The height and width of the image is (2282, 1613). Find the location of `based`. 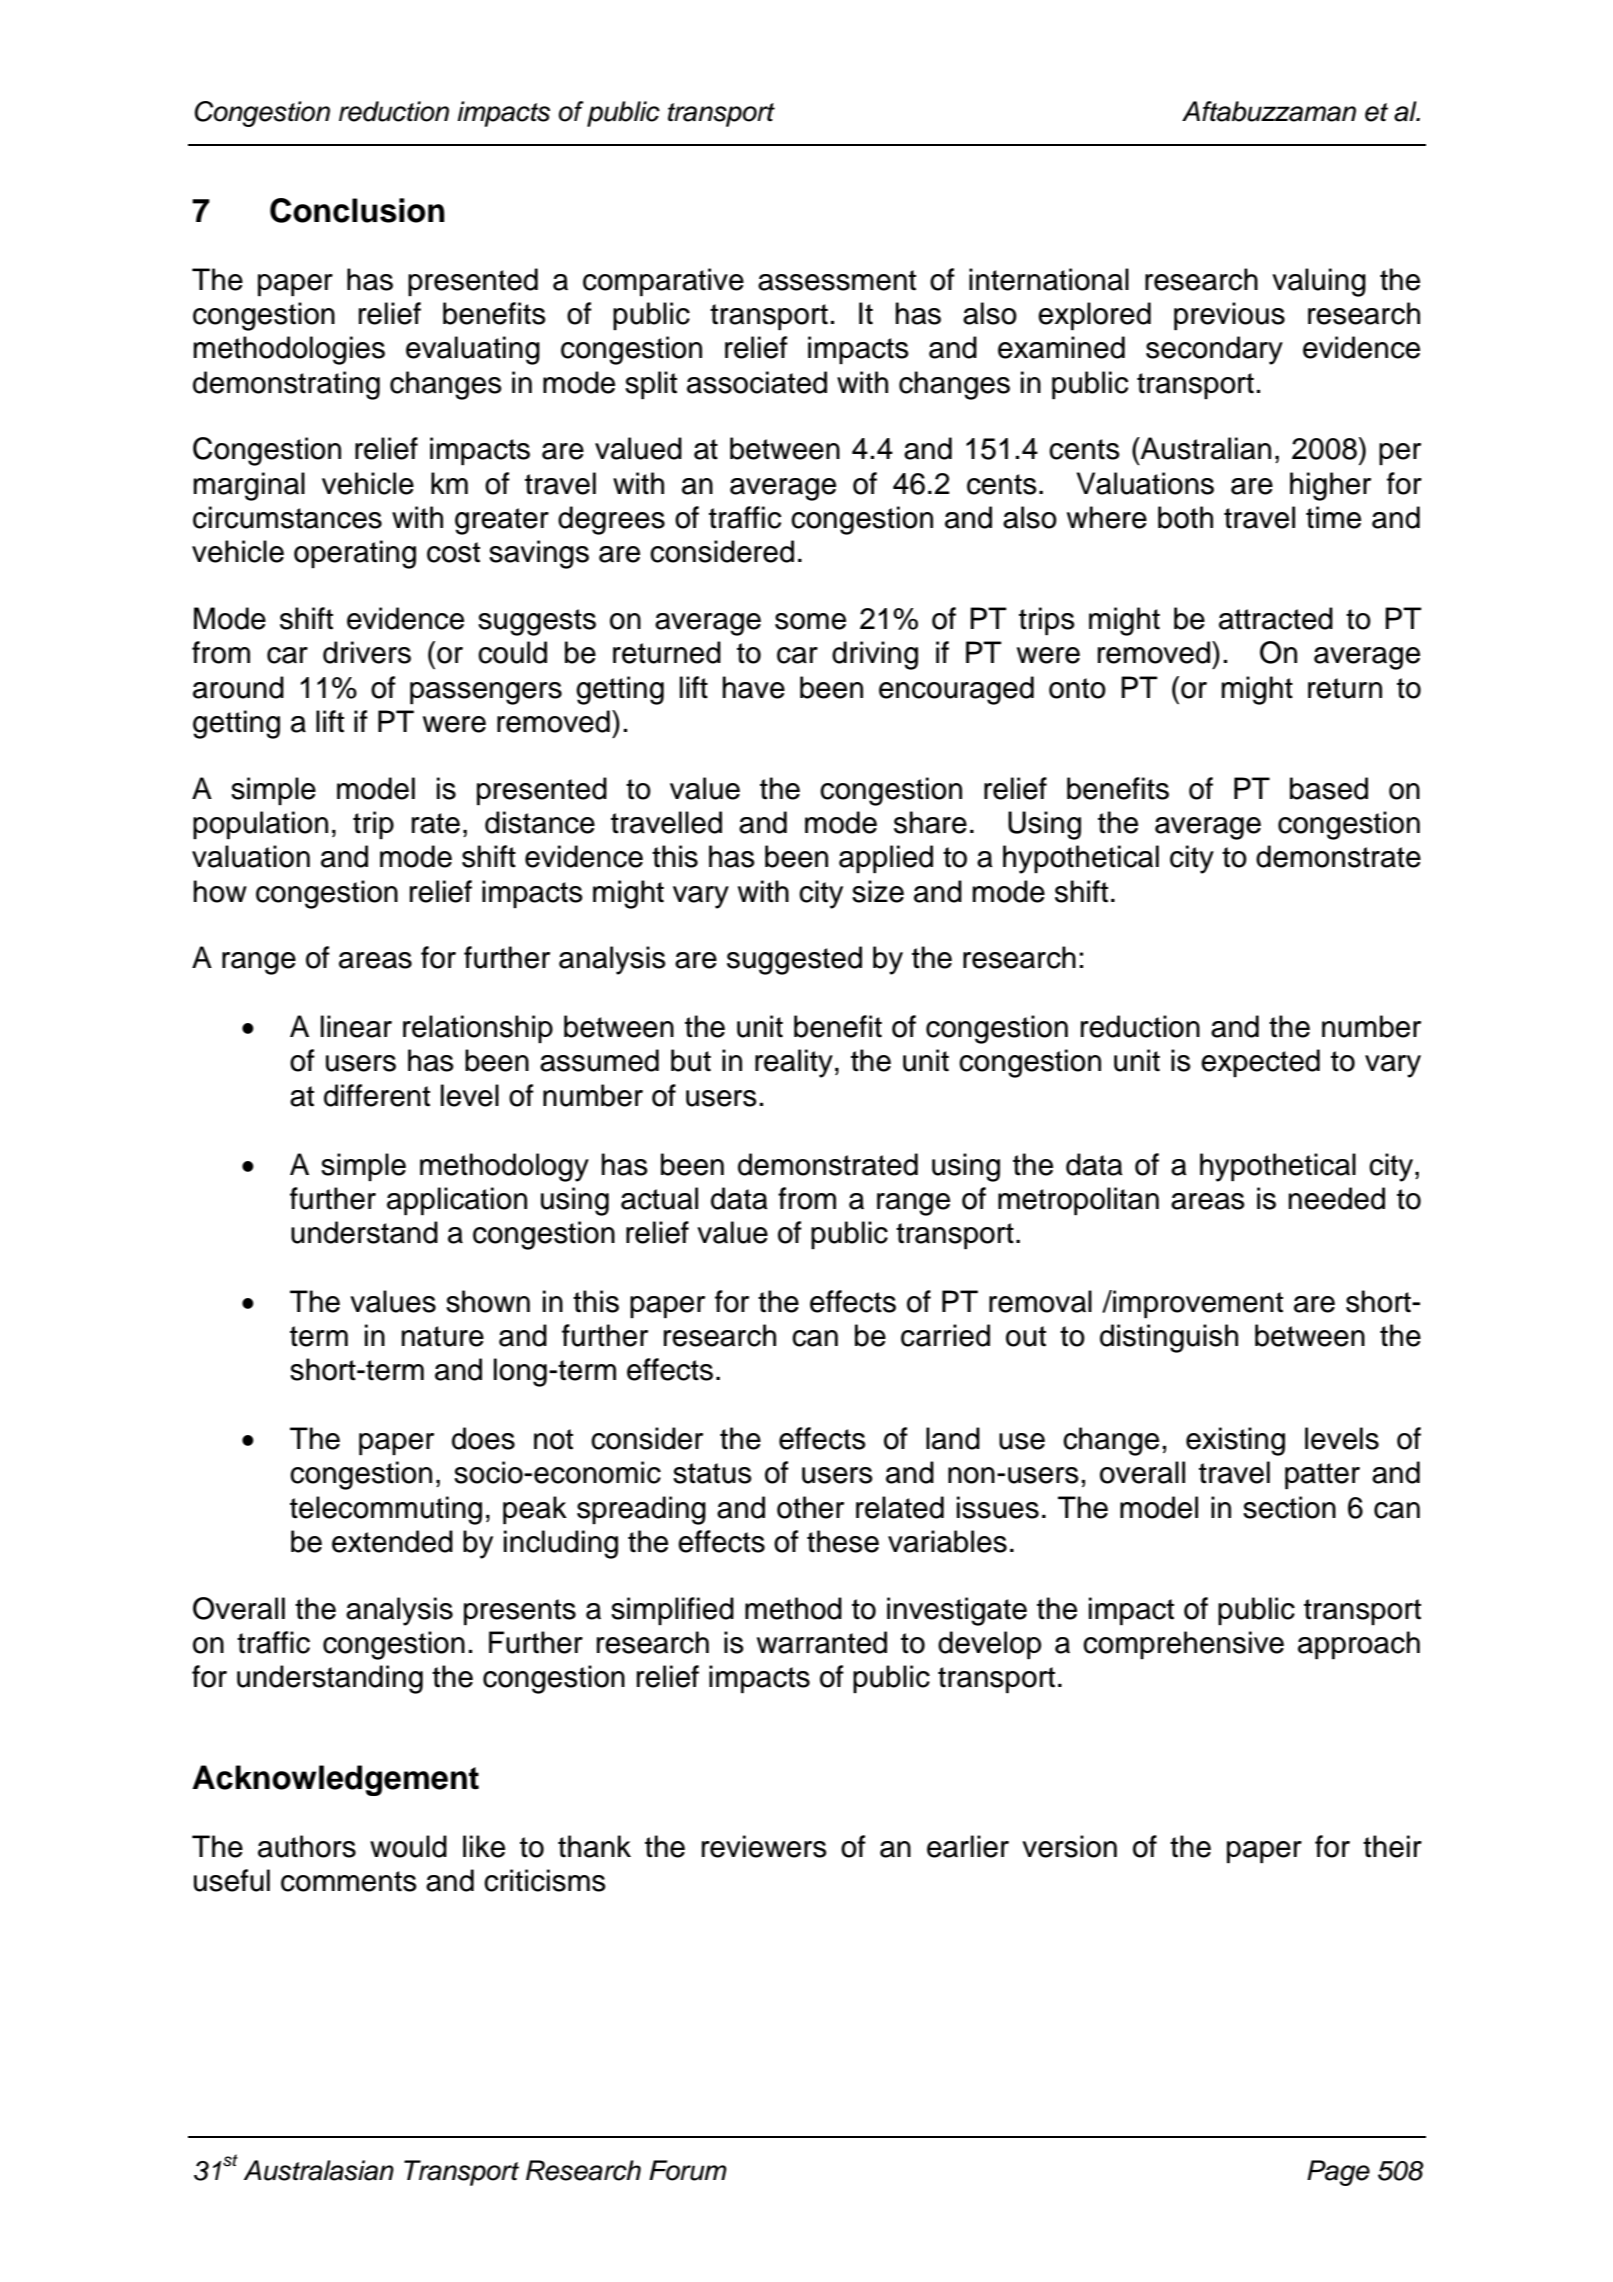

based is located at coordinates (1329, 788).
